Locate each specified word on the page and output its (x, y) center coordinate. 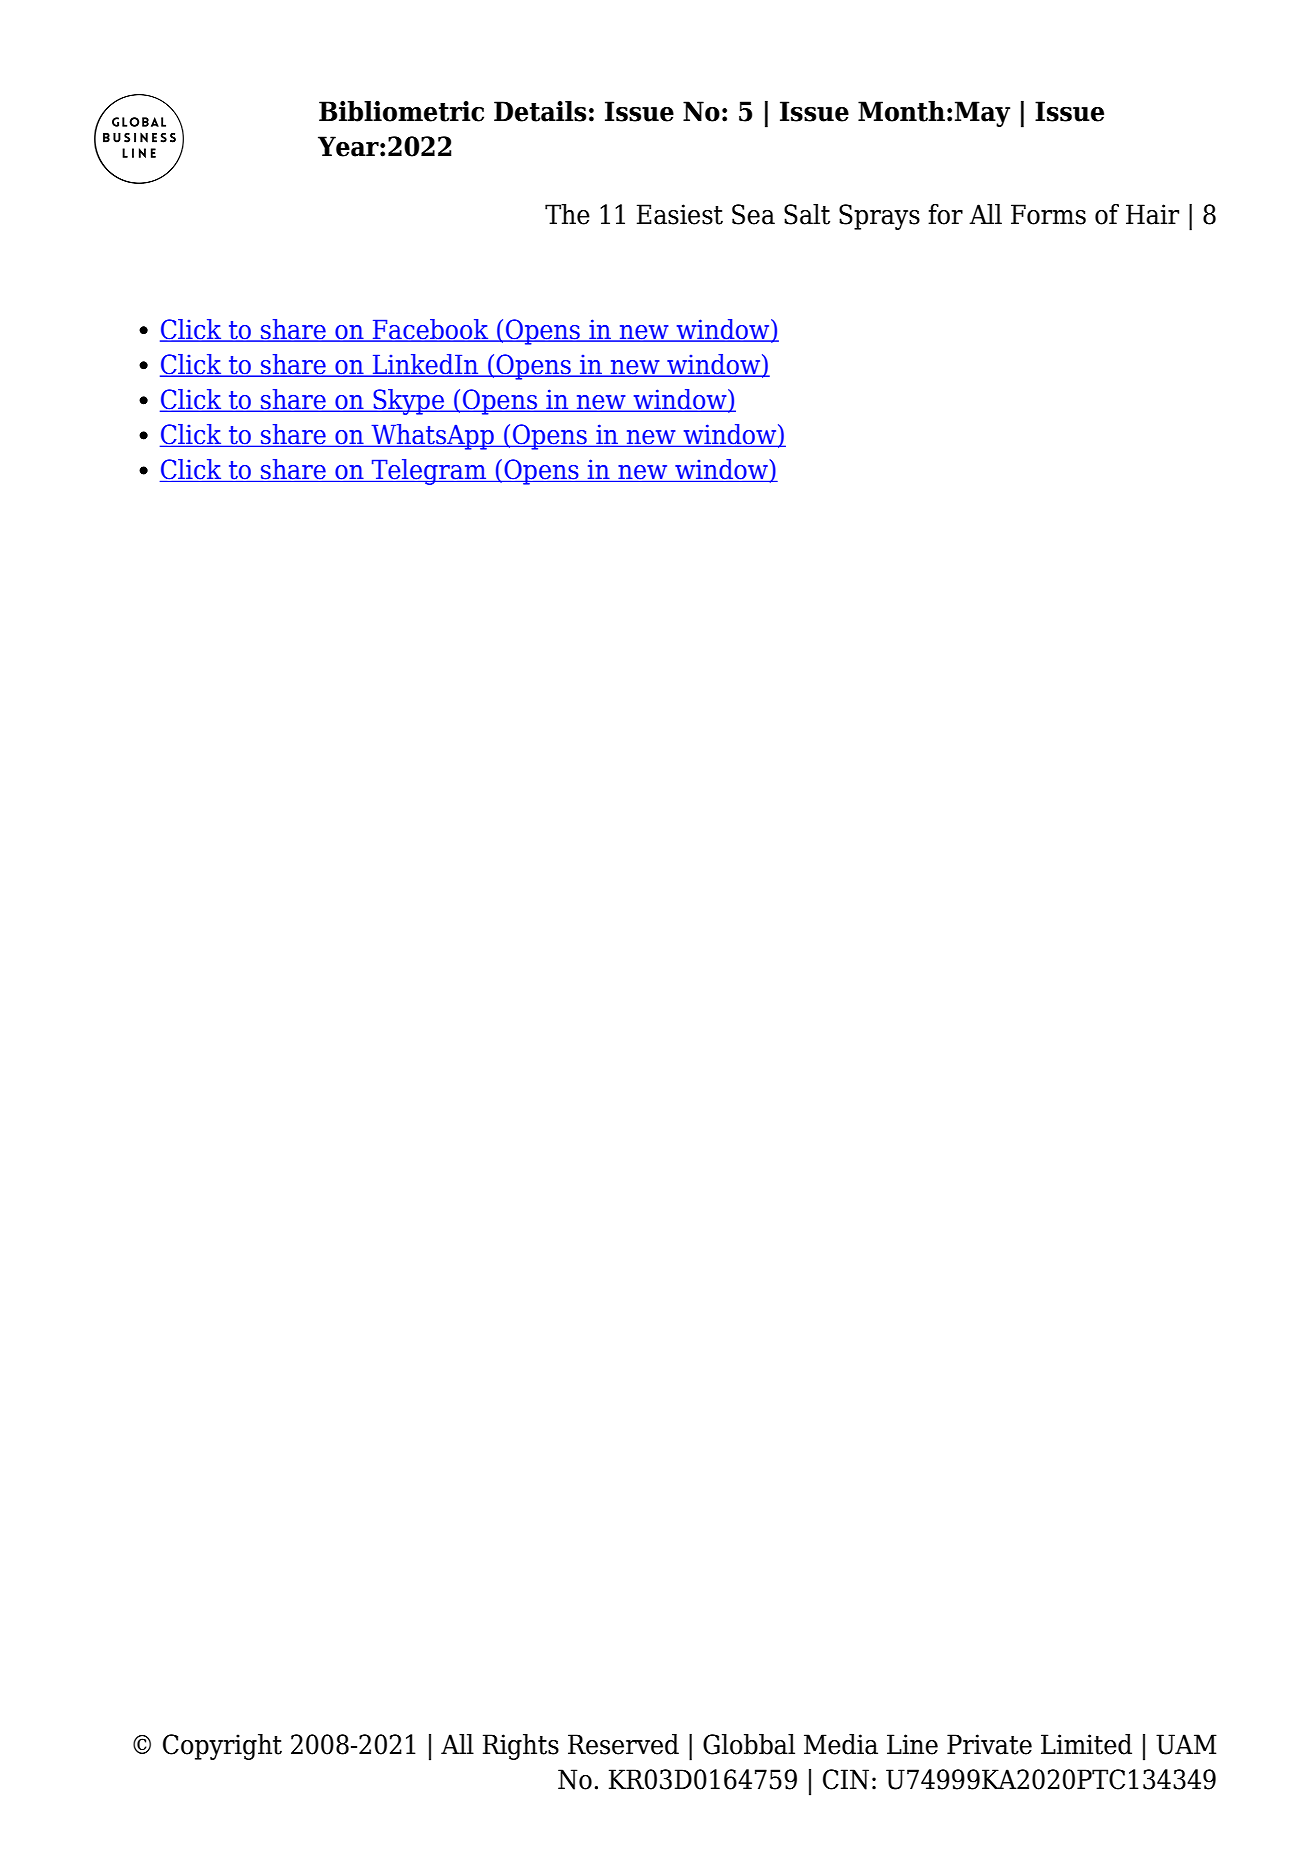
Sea (753, 214)
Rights (521, 1747)
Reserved (623, 1744)
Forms (1048, 214)
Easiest (680, 214)
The (567, 214)
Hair (1152, 214)
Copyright (222, 1747)
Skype (408, 402)
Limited (1086, 1744)
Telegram (428, 472)
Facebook (431, 330)
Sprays (879, 217)
